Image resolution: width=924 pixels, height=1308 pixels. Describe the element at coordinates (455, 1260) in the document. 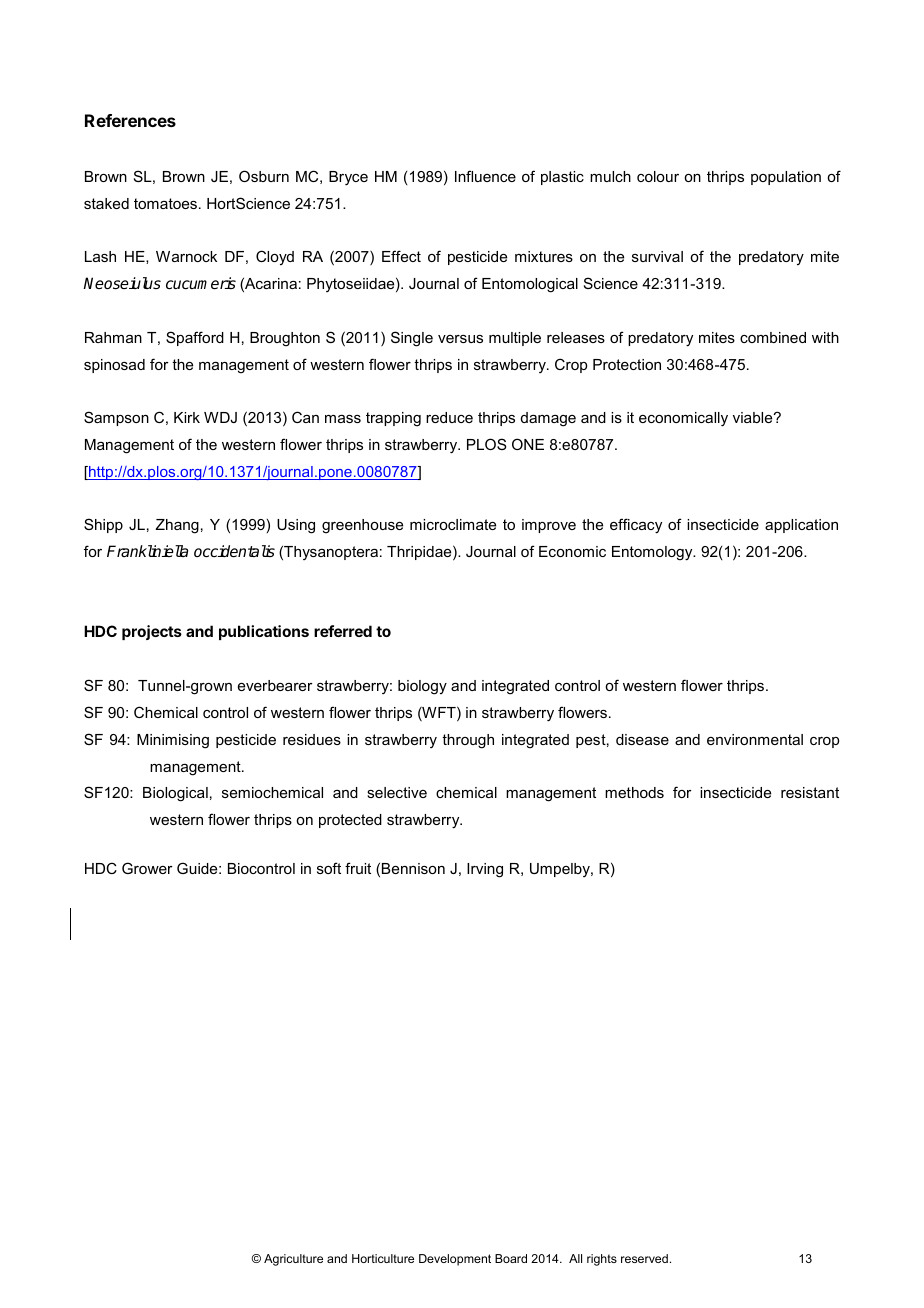

I see `Development` at that location.
